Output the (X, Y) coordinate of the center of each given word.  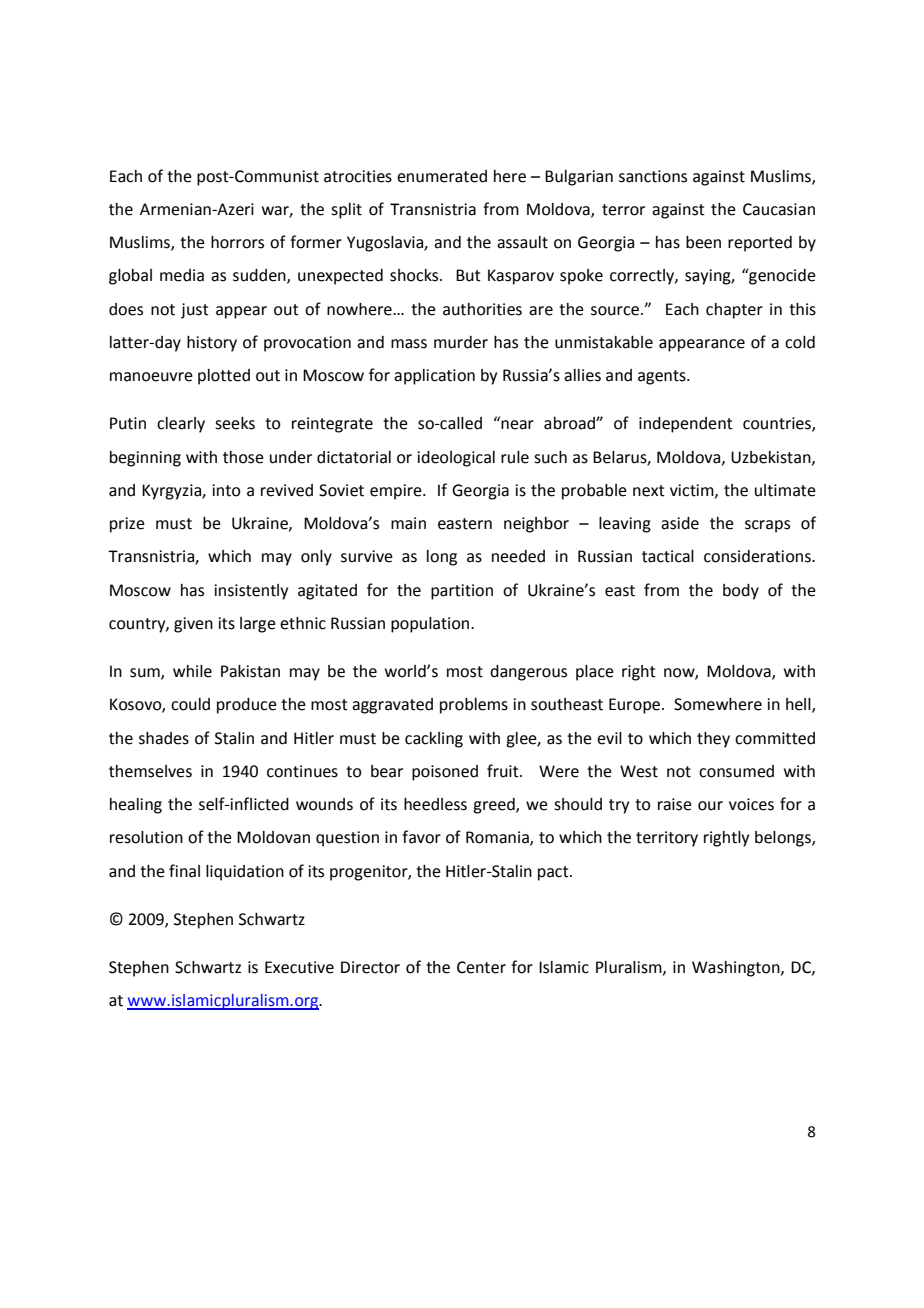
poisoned (445, 773)
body (741, 592)
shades (164, 738)
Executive (299, 967)
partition (462, 592)
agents (663, 377)
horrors (237, 242)
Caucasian (779, 209)
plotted (224, 377)
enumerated (442, 176)
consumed (736, 771)
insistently (251, 592)
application (434, 377)
